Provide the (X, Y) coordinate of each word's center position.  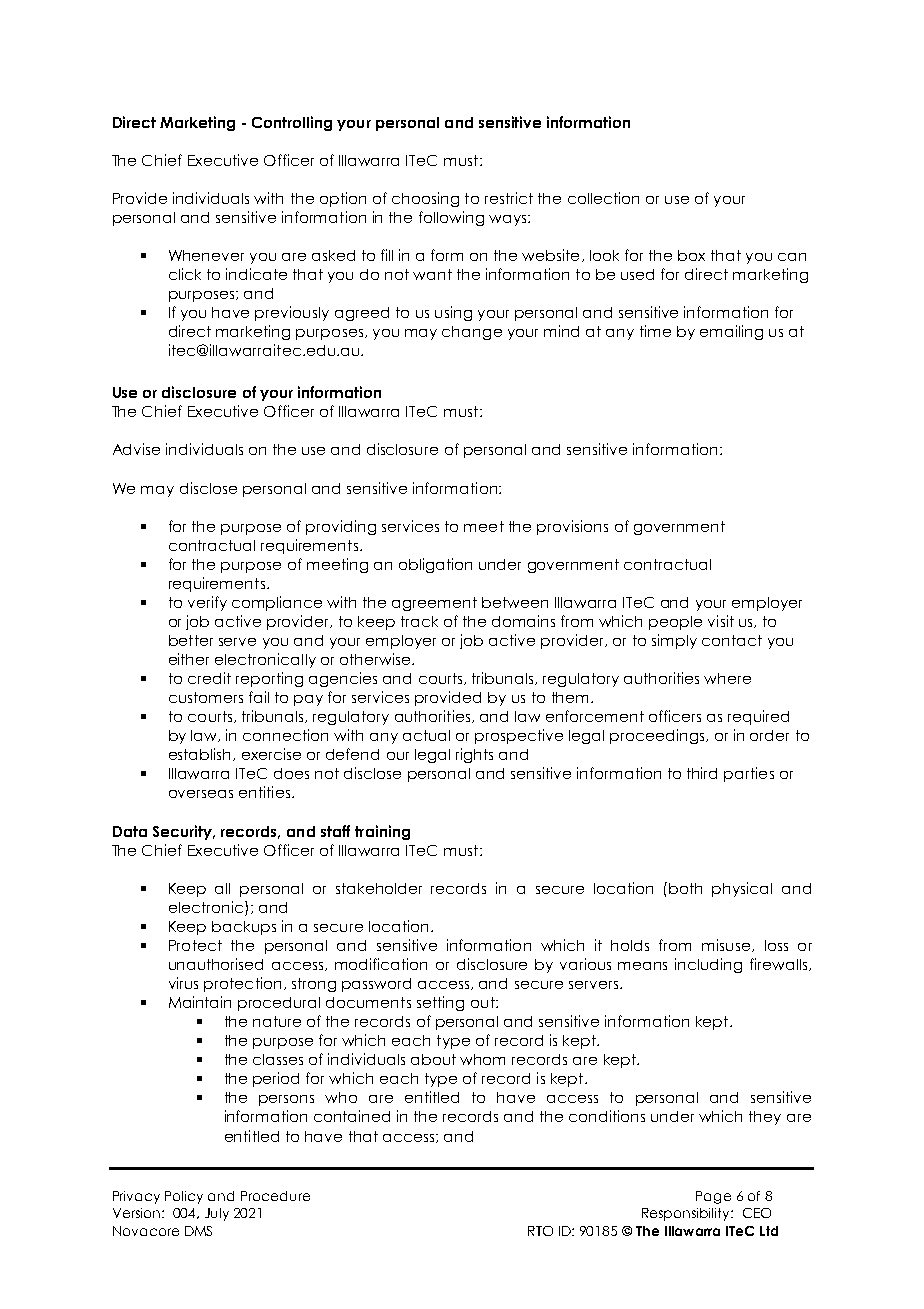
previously (292, 313)
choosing (425, 199)
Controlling (292, 123)
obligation (435, 565)
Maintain (200, 1002)
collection (603, 198)
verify (207, 603)
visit (721, 621)
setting (440, 1003)
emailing (731, 332)
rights (474, 755)
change (472, 333)
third (702, 773)
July (217, 1214)
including (708, 965)
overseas (201, 794)
